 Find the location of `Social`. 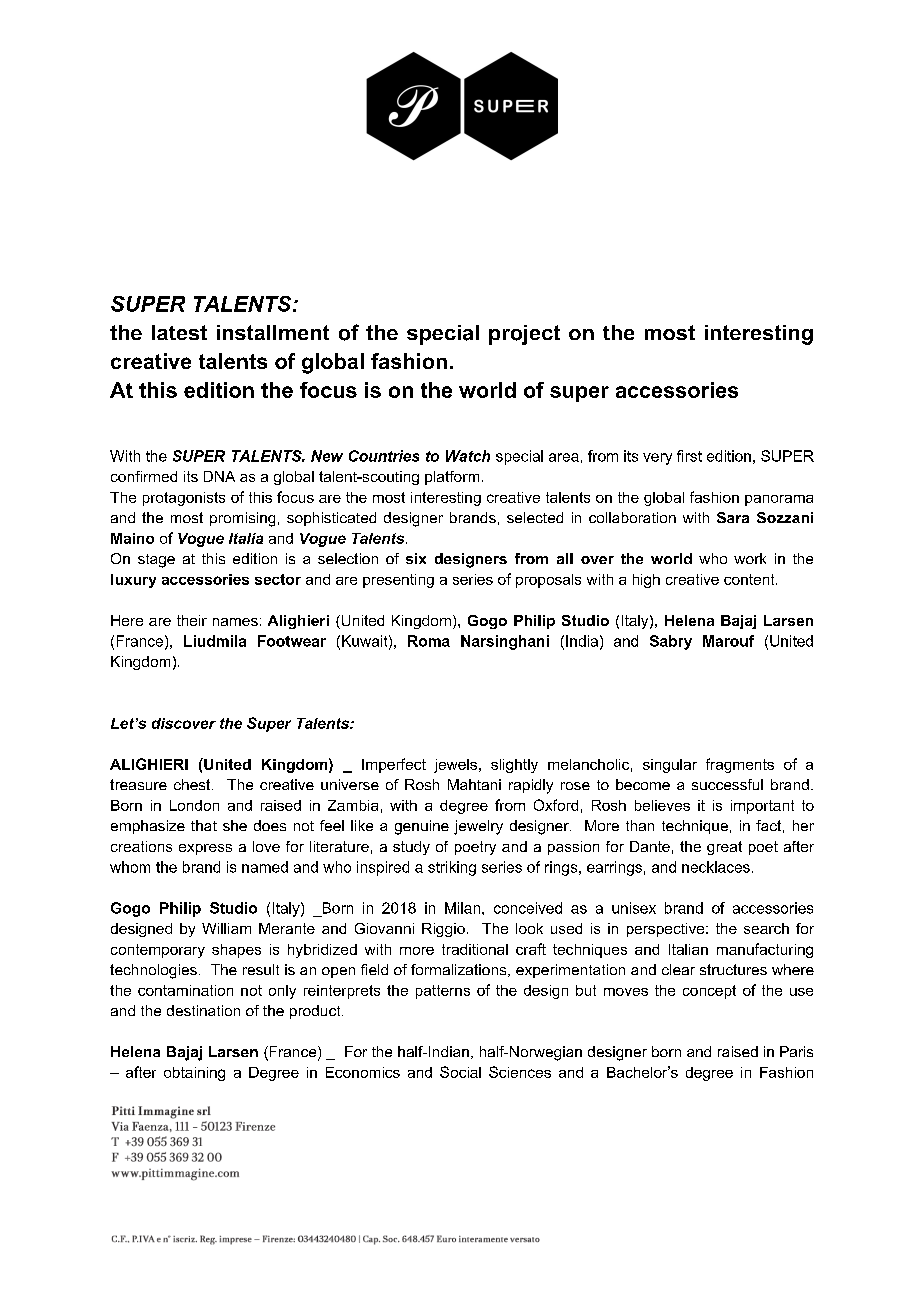

Social is located at coordinates (460, 1072).
